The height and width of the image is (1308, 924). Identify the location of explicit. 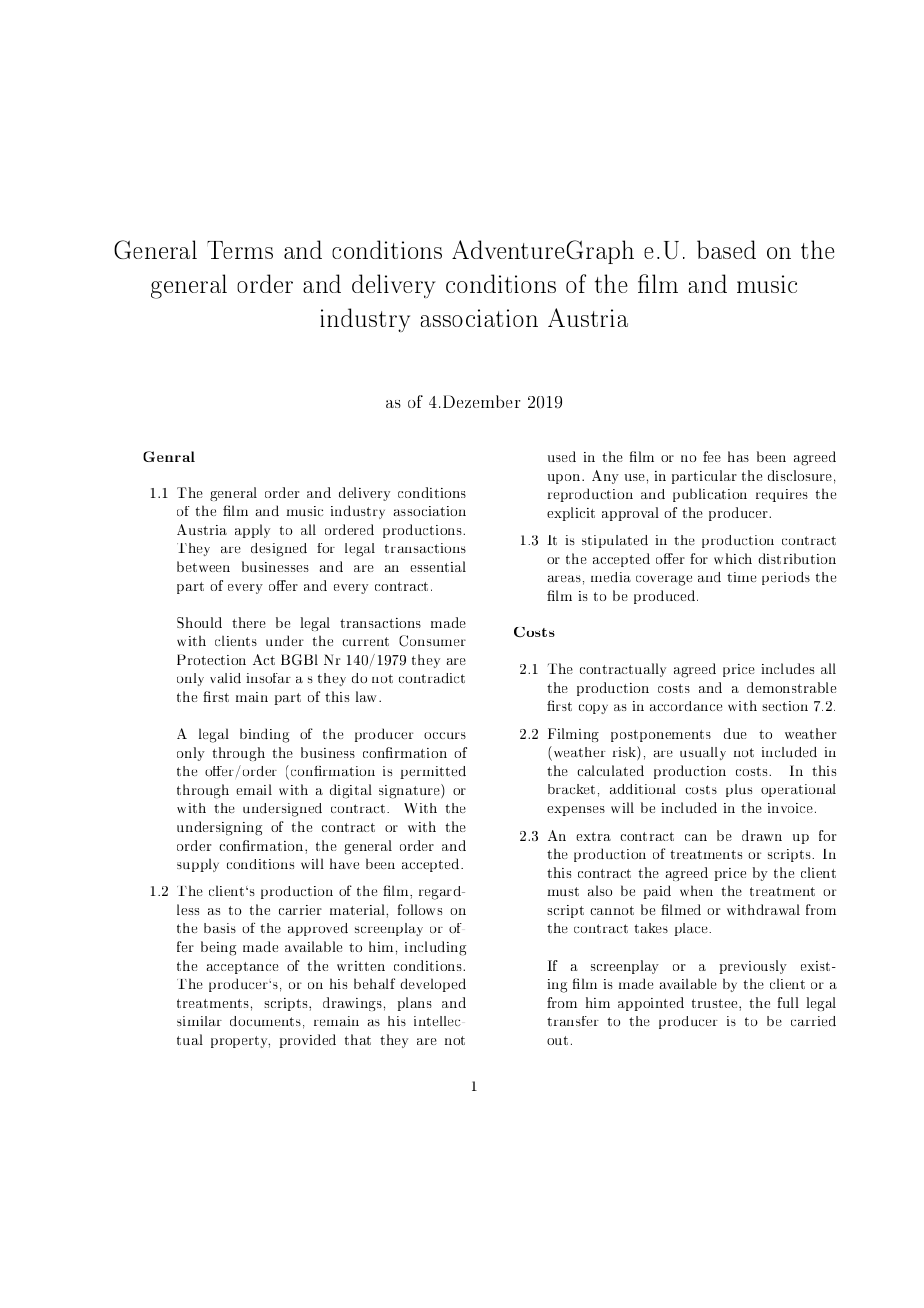
(571, 514).
